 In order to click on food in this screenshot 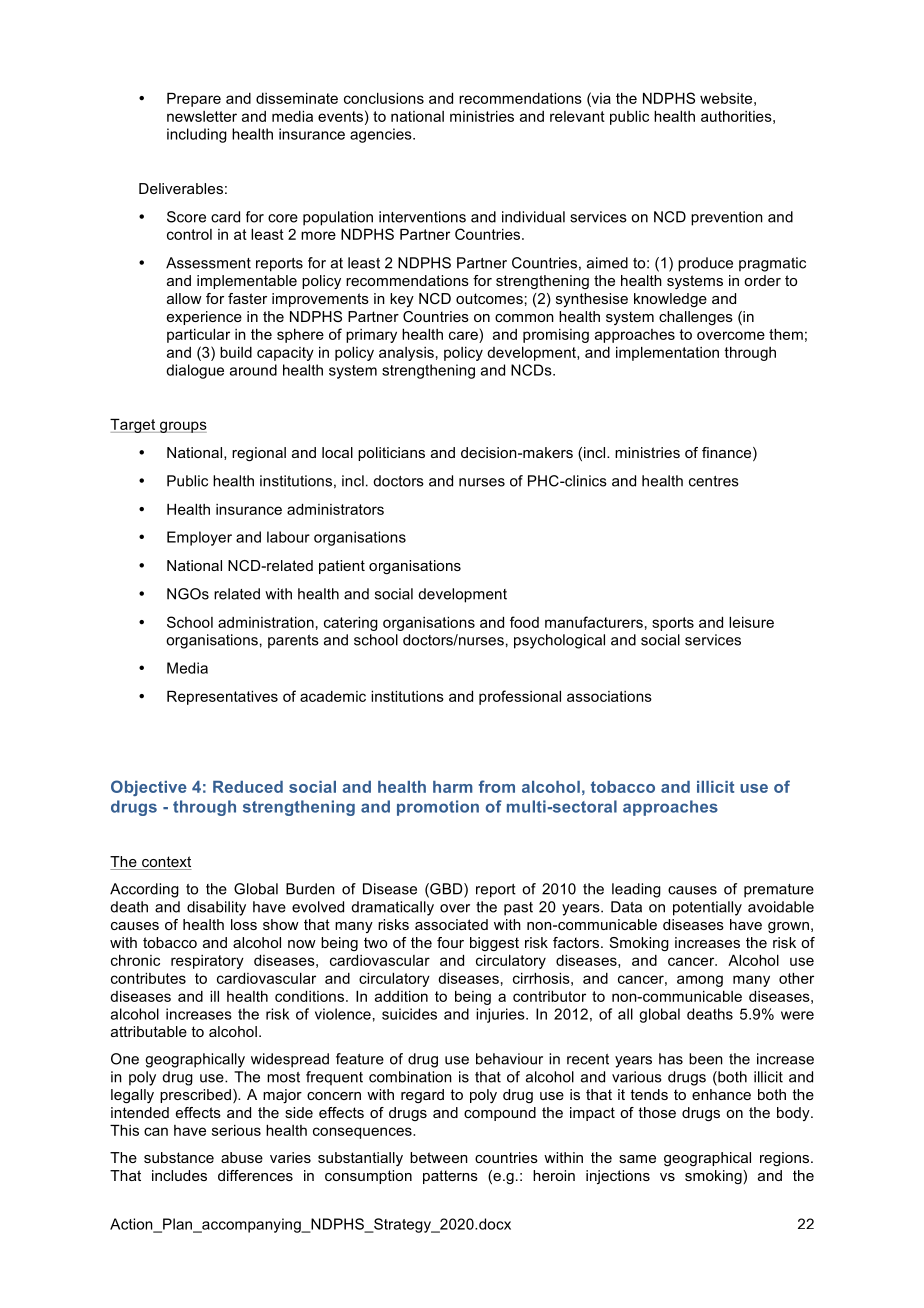, I will do `click(524, 622)`.
